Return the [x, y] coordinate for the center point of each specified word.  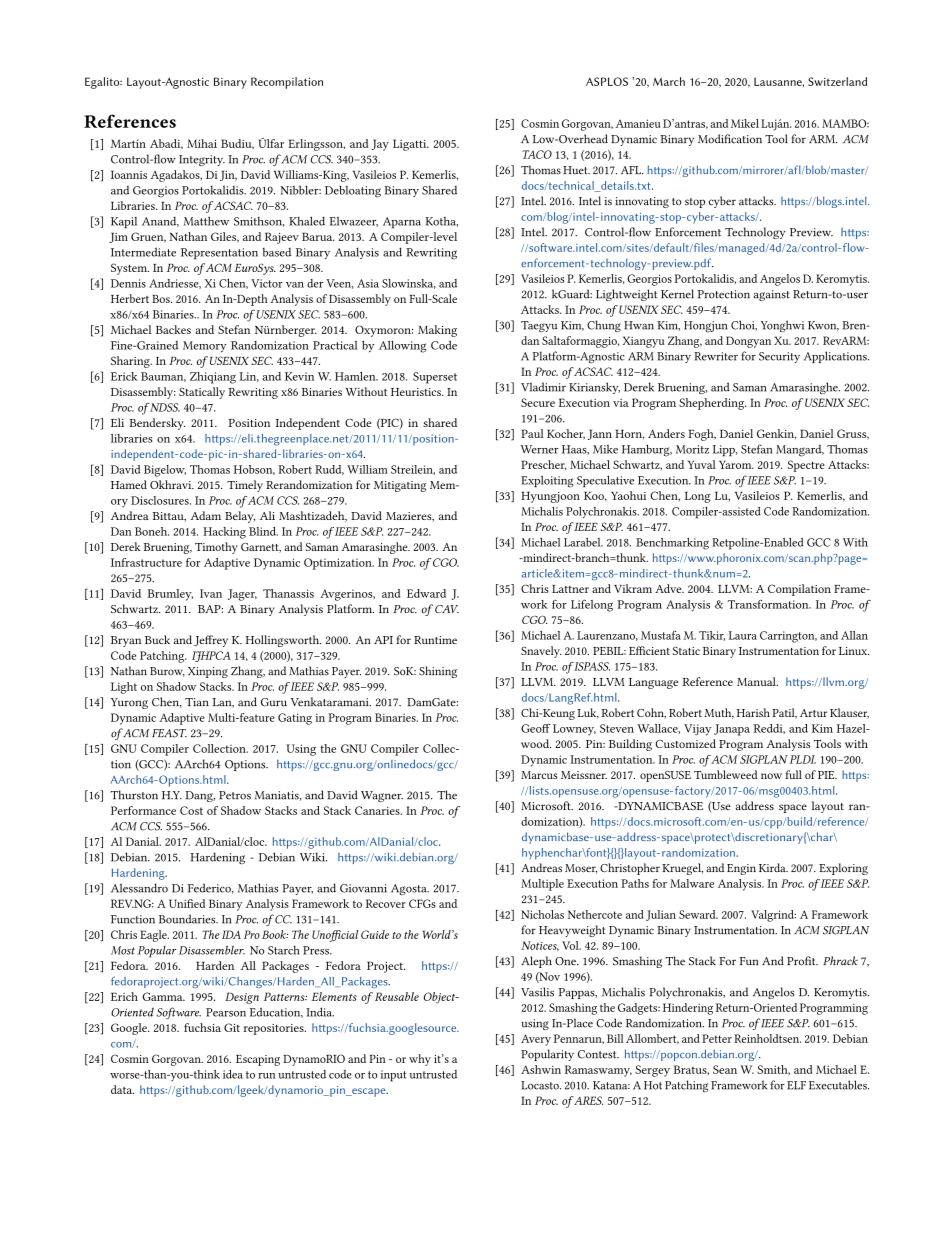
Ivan [211, 593]
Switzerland [837, 81]
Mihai [202, 143]
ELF [796, 1085]
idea [233, 1074]
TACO [537, 154]
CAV [447, 609]
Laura [743, 635]
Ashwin [541, 1069]
